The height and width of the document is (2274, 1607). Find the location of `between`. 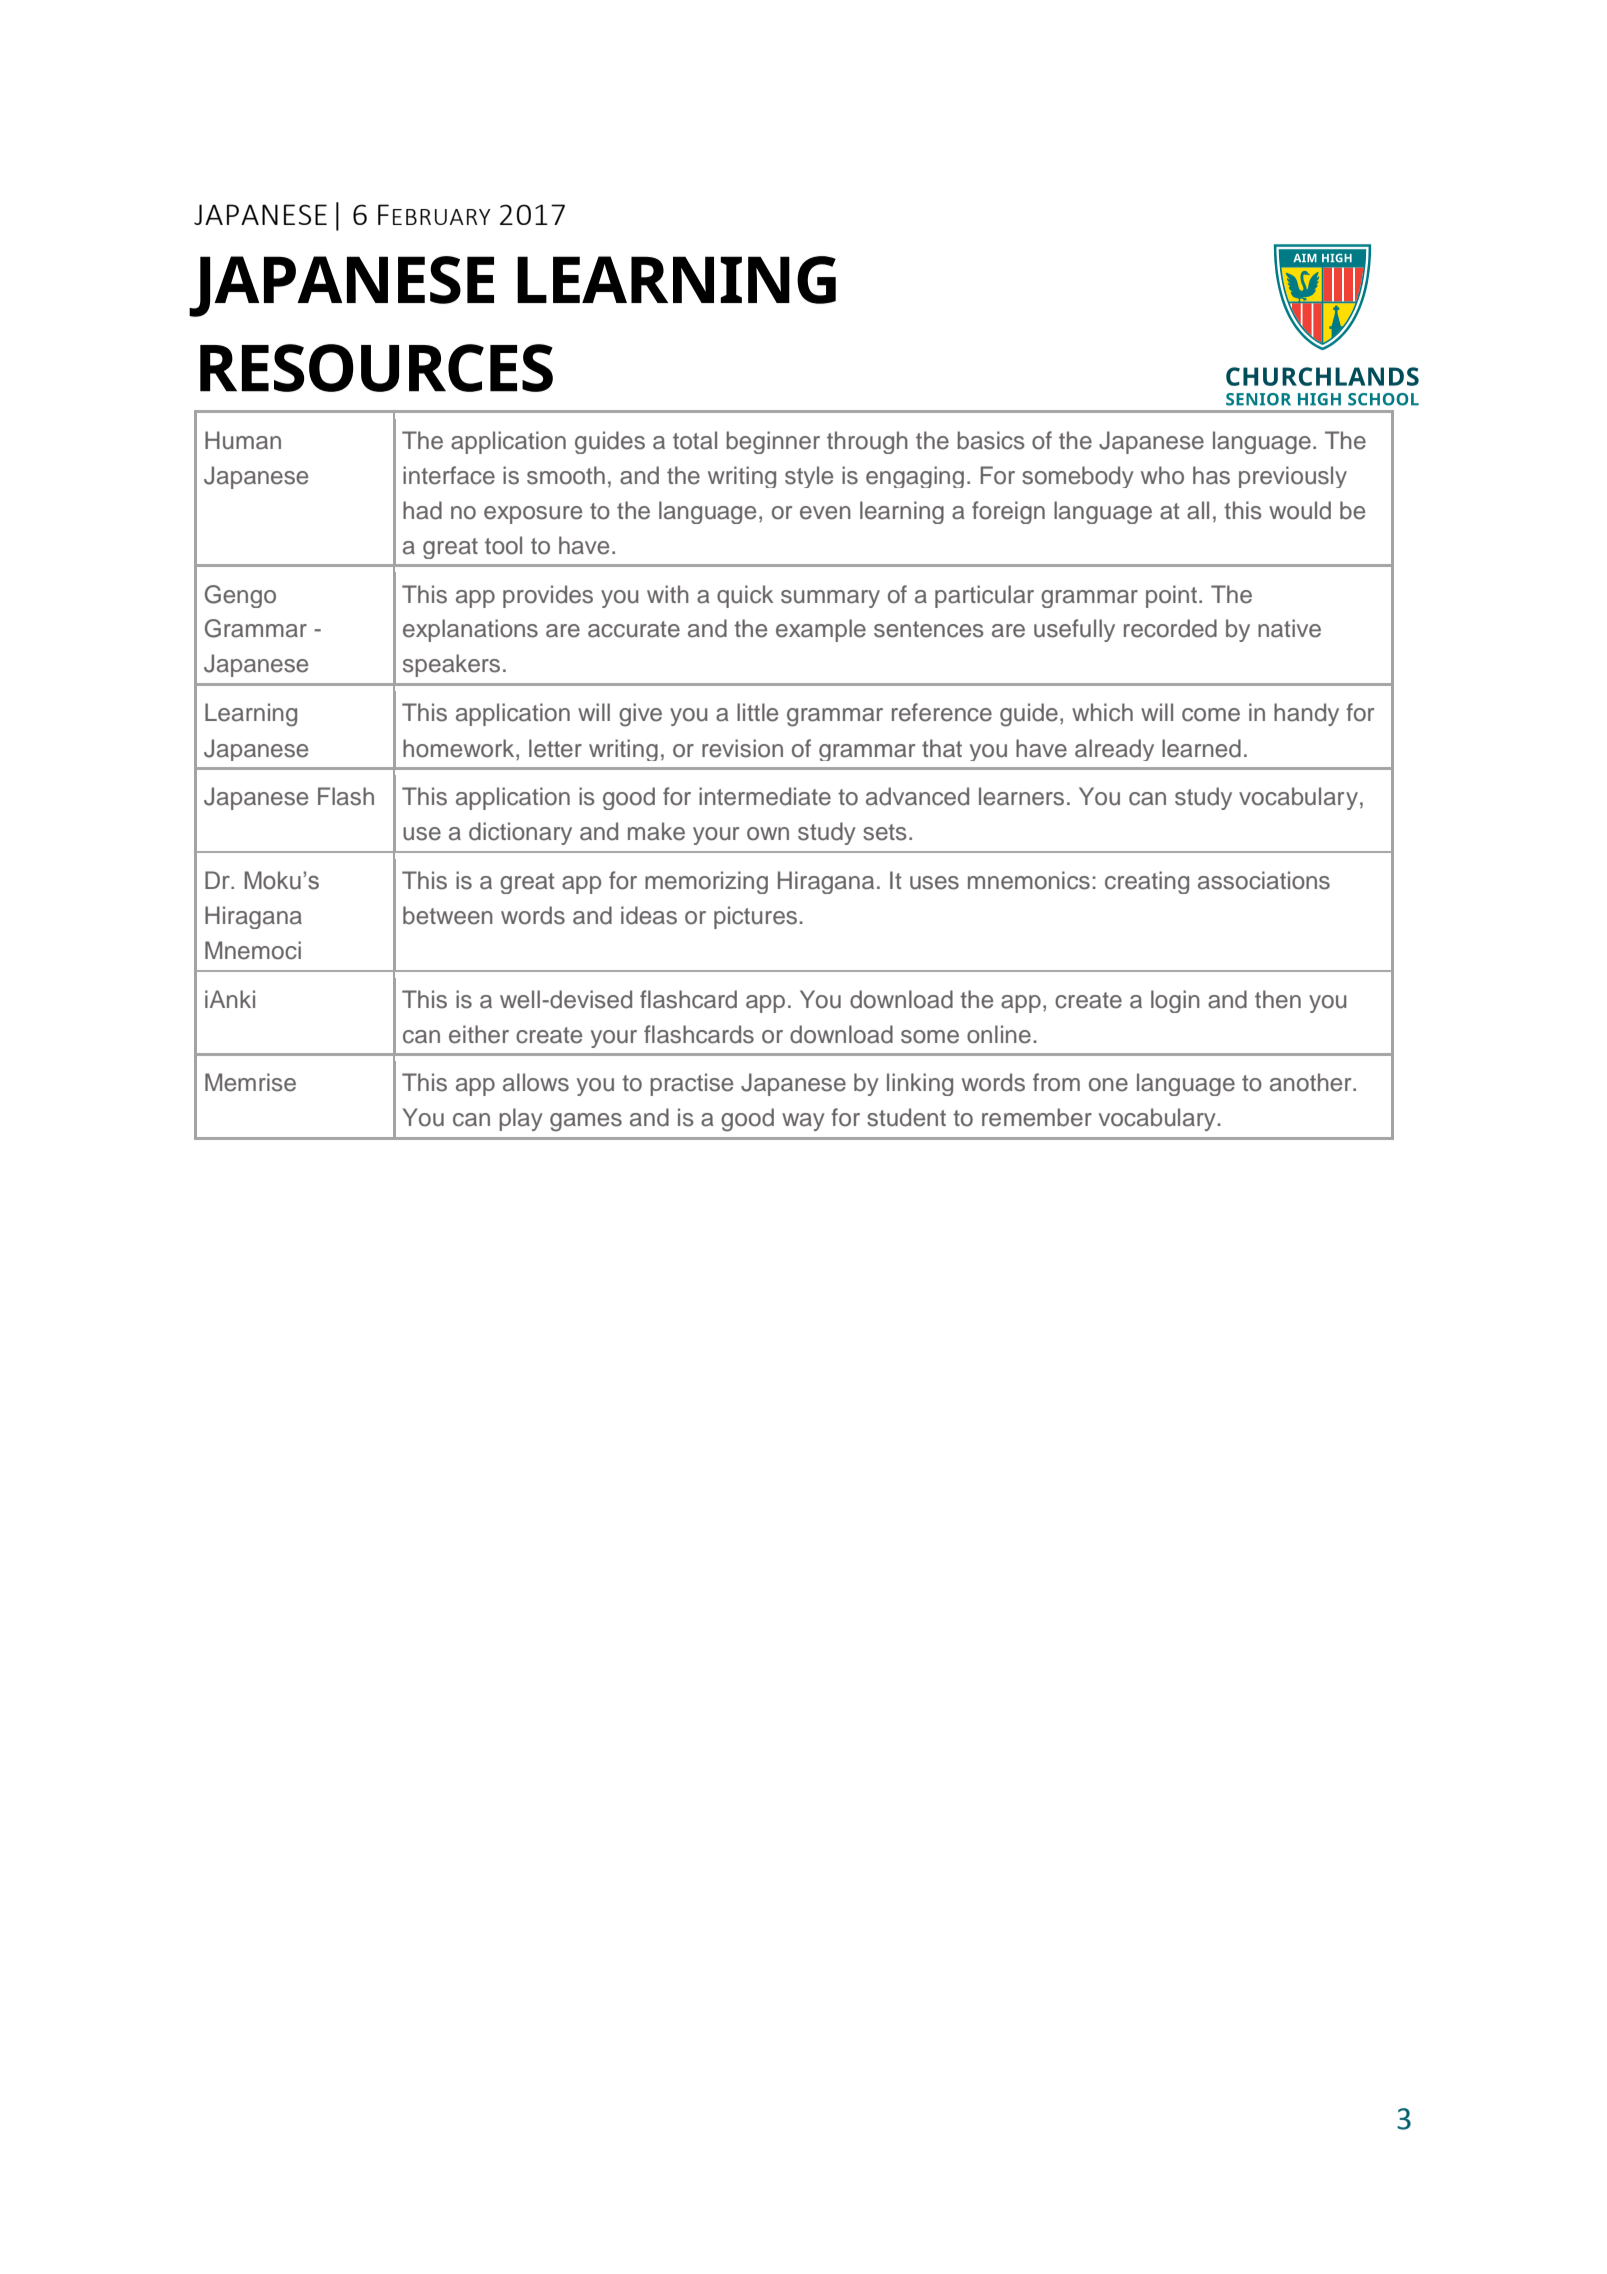

between is located at coordinates (448, 915).
